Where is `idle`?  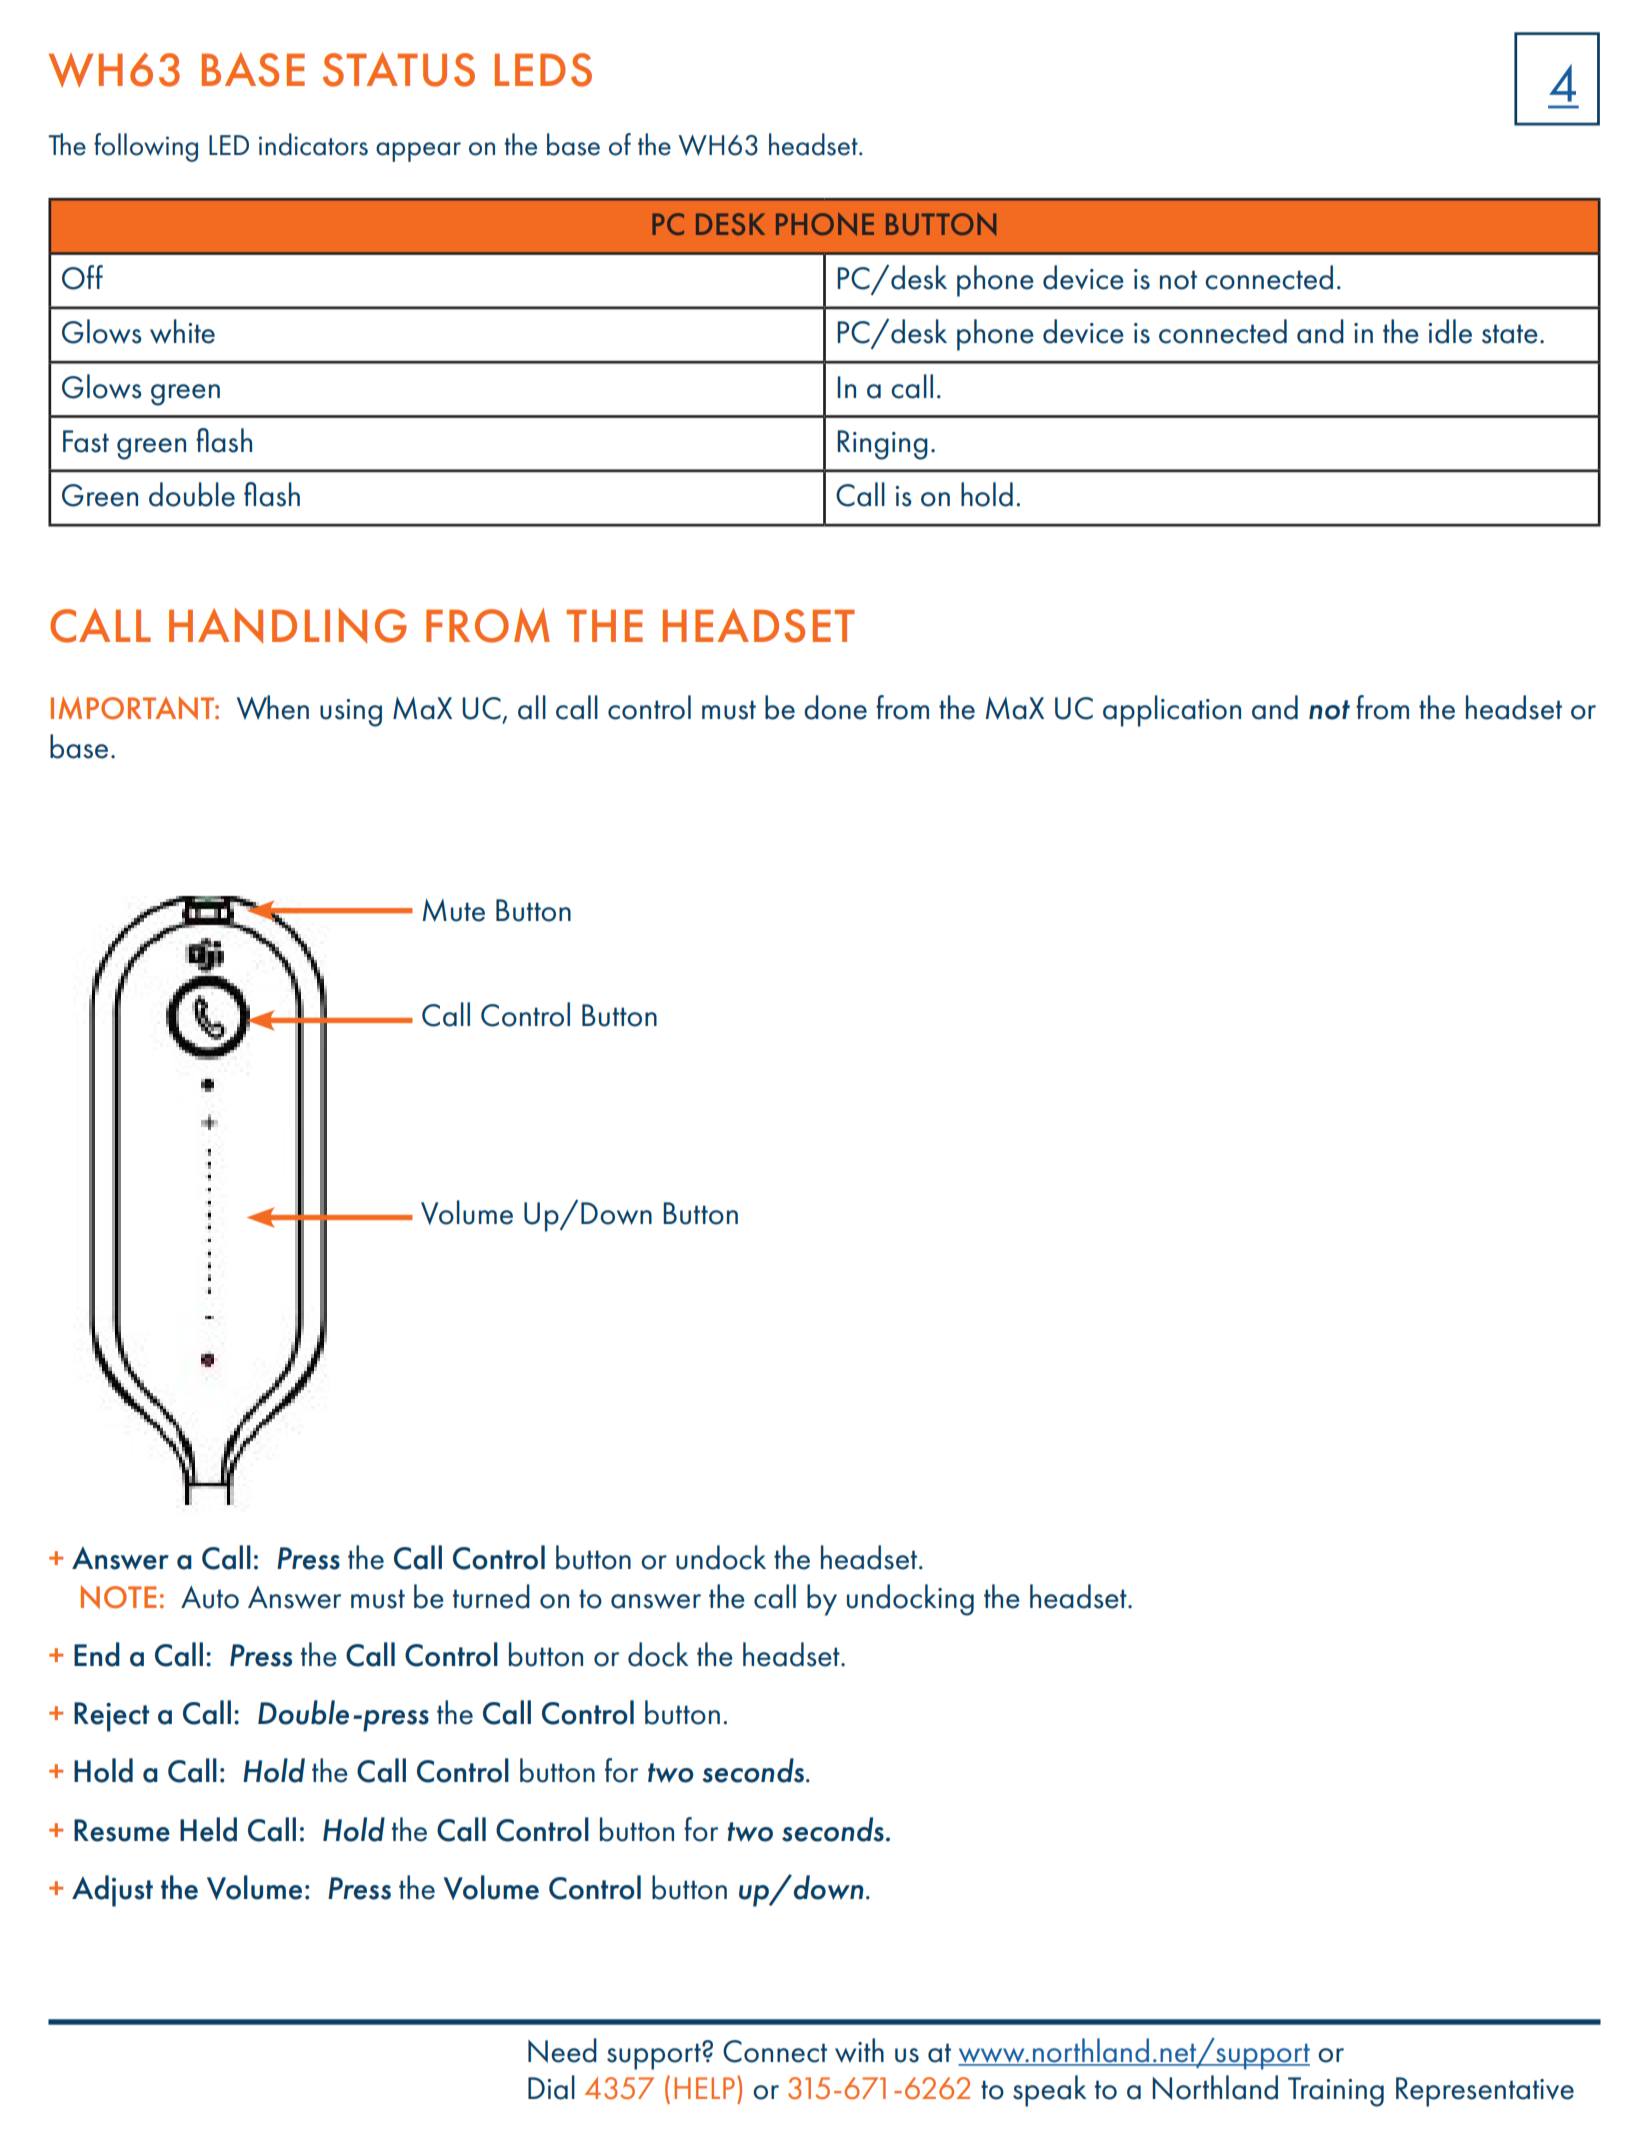
idle is located at coordinates (1450, 331).
